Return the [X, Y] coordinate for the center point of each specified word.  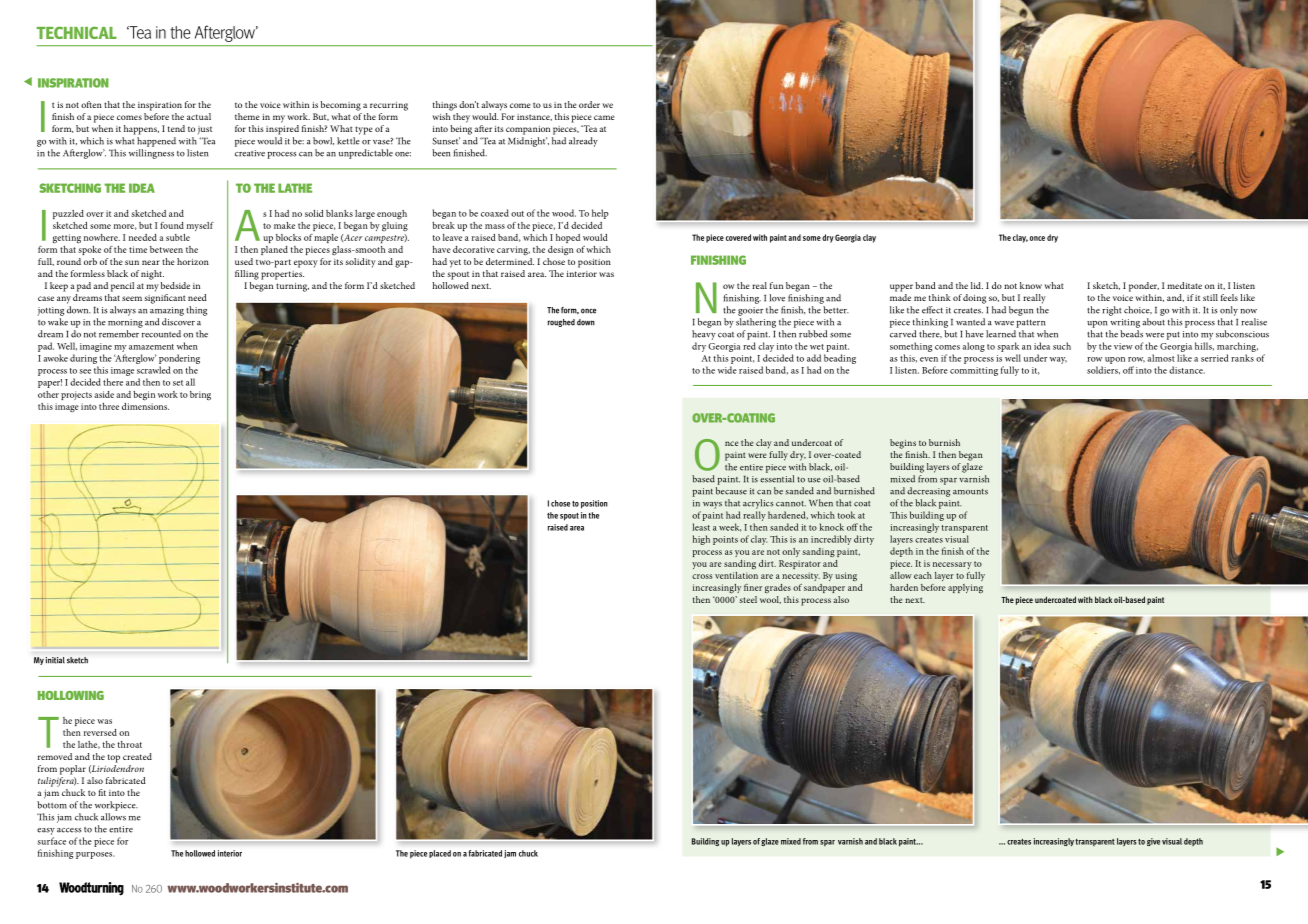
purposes [95, 855]
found [172, 225]
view [1123, 346]
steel [748, 599]
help [600, 214]
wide [727, 370]
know [1031, 285]
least [701, 527]
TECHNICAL [77, 32]
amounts [970, 492]
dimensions [145, 405]
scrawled [153, 370]
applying [965, 589]
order [589, 104]
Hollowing [71, 695]
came [604, 117]
